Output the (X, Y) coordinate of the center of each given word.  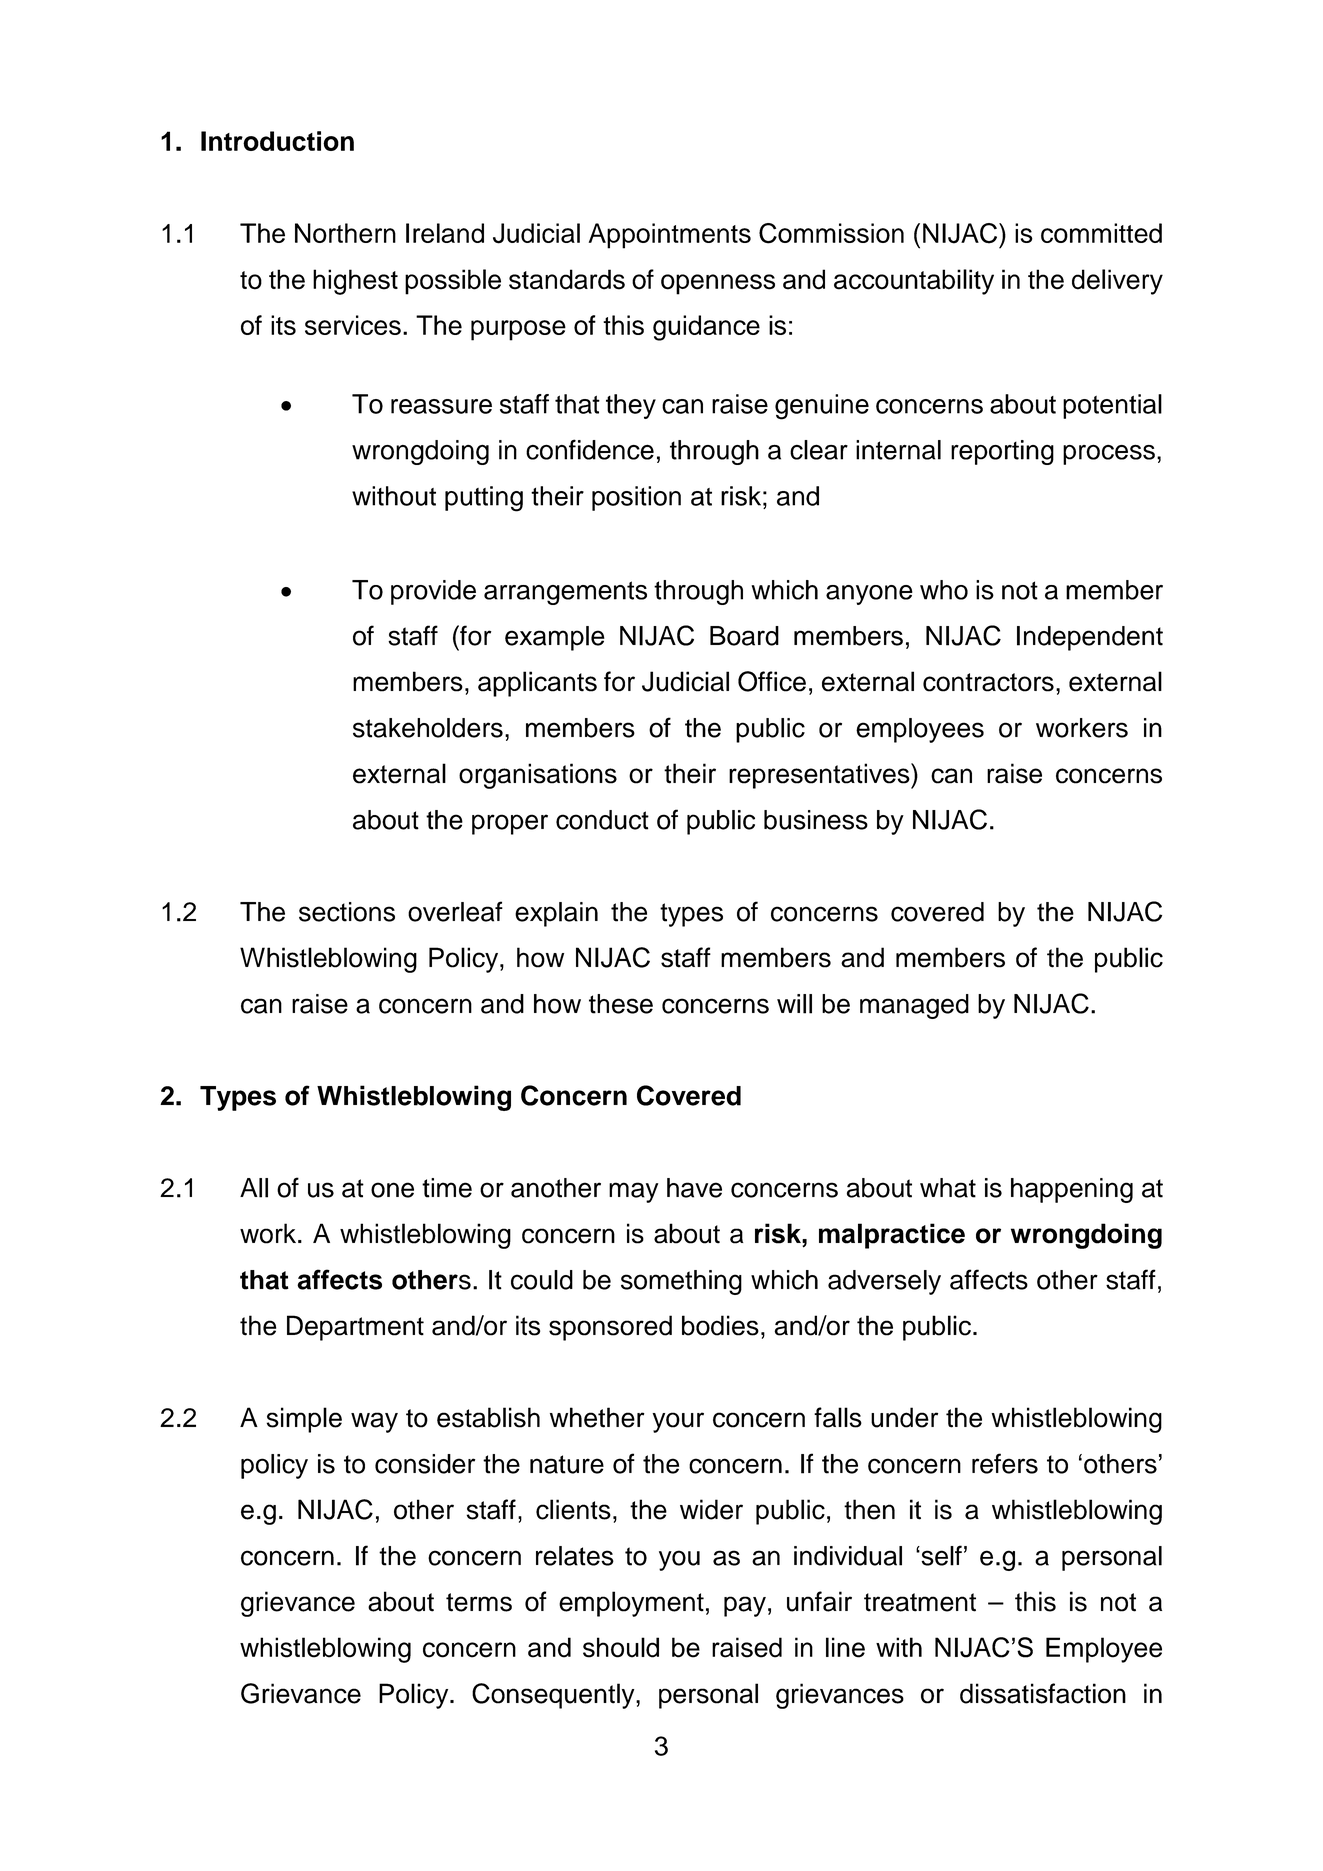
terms (479, 1602)
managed (914, 1006)
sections (347, 912)
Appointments (670, 236)
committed (1101, 233)
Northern (345, 233)
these (621, 1004)
